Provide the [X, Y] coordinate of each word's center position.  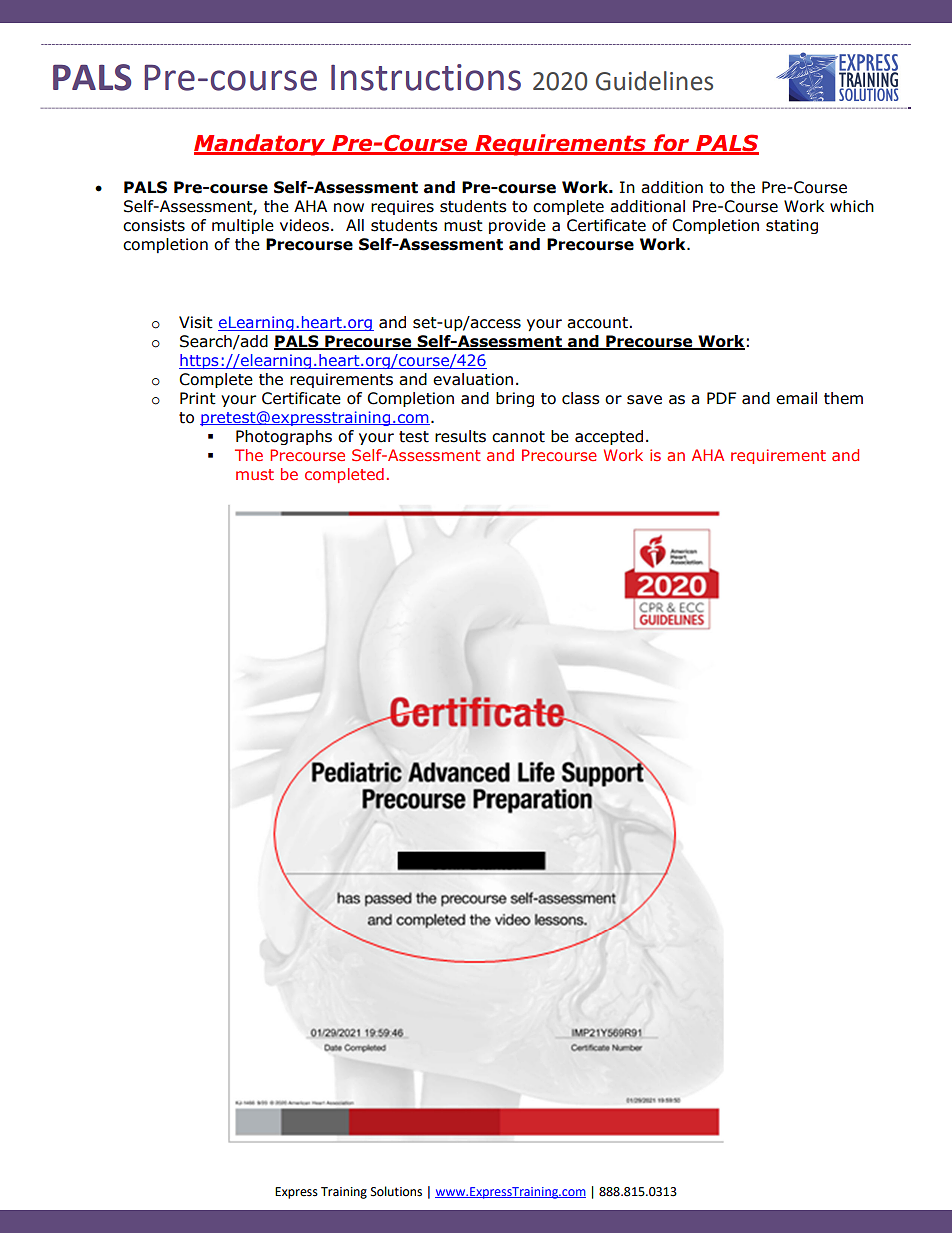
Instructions [426, 77]
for [672, 144]
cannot [518, 437]
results [460, 436]
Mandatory [261, 145]
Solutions [396, 1191]
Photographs [284, 437]
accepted [609, 437]
